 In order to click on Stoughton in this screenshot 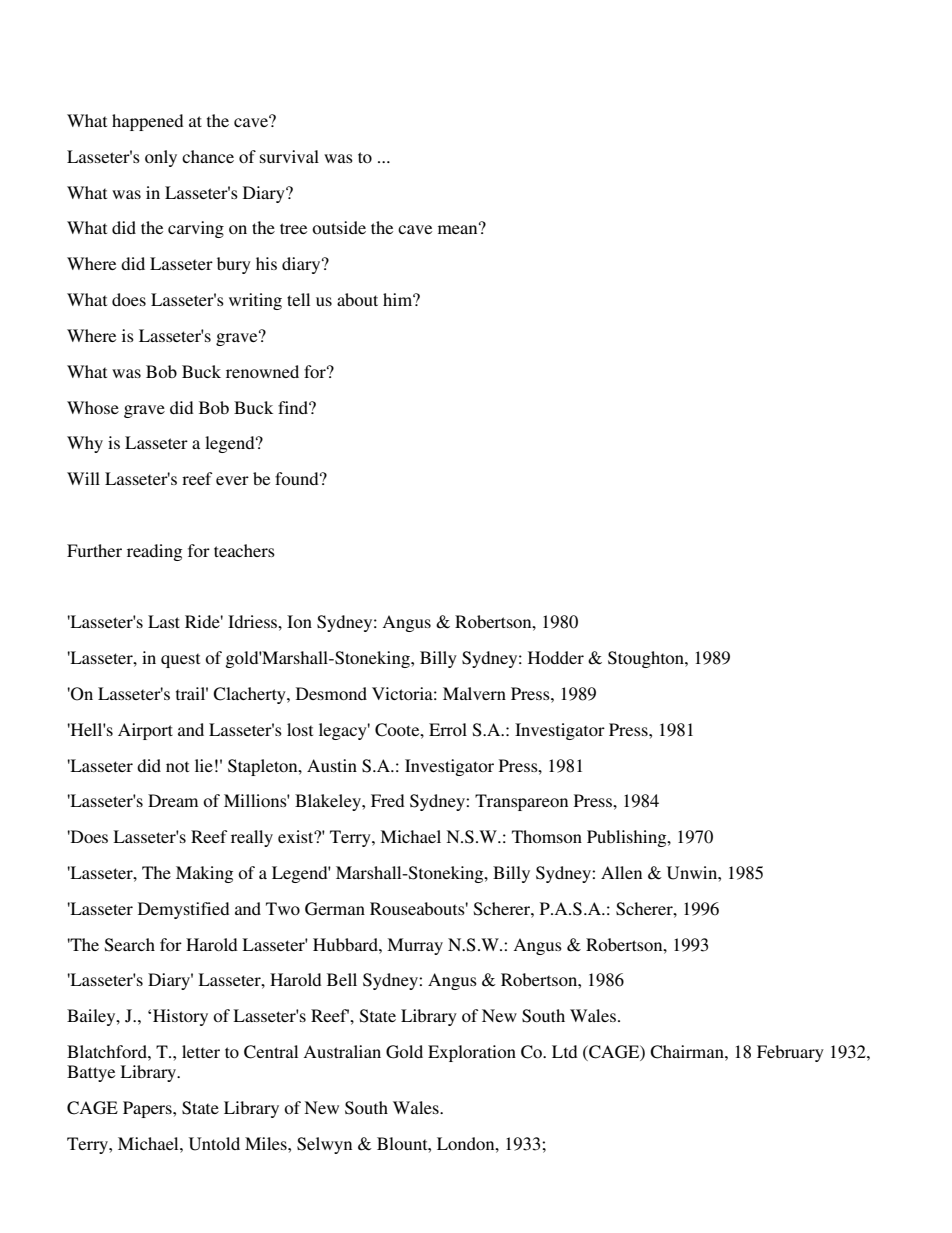, I will do `click(647, 659)`.
